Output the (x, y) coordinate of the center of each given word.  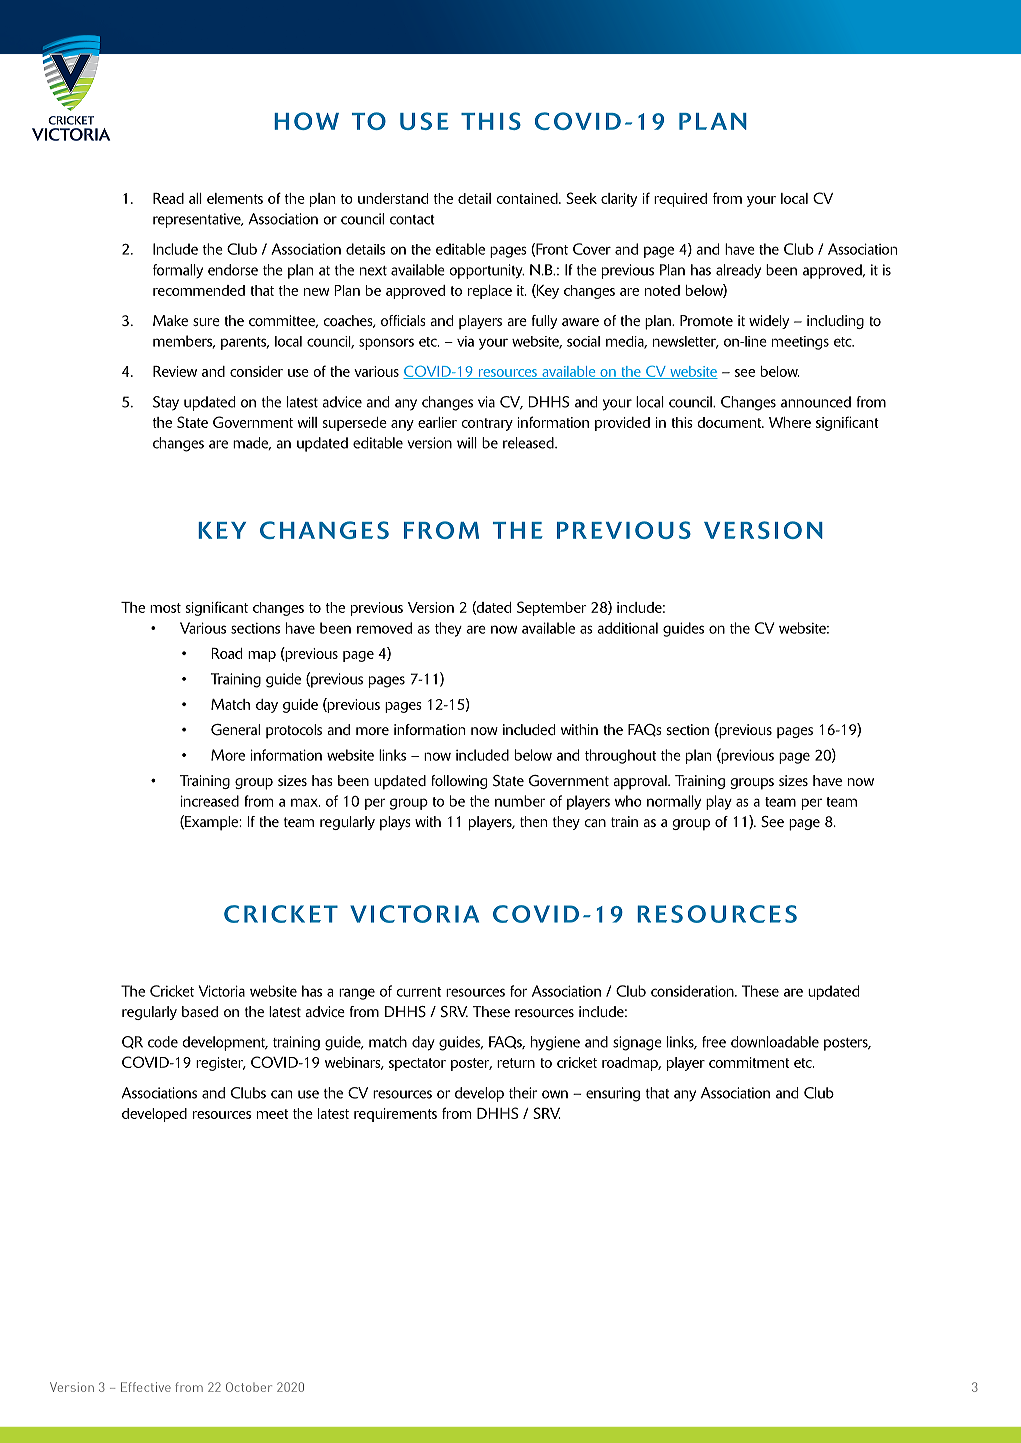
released (529, 443)
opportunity (486, 271)
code (163, 1042)
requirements (395, 1115)
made (252, 443)
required (680, 200)
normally (674, 802)
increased (210, 801)
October (249, 1387)
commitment (749, 1062)
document (730, 422)
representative (198, 220)
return (516, 1063)
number (520, 801)
